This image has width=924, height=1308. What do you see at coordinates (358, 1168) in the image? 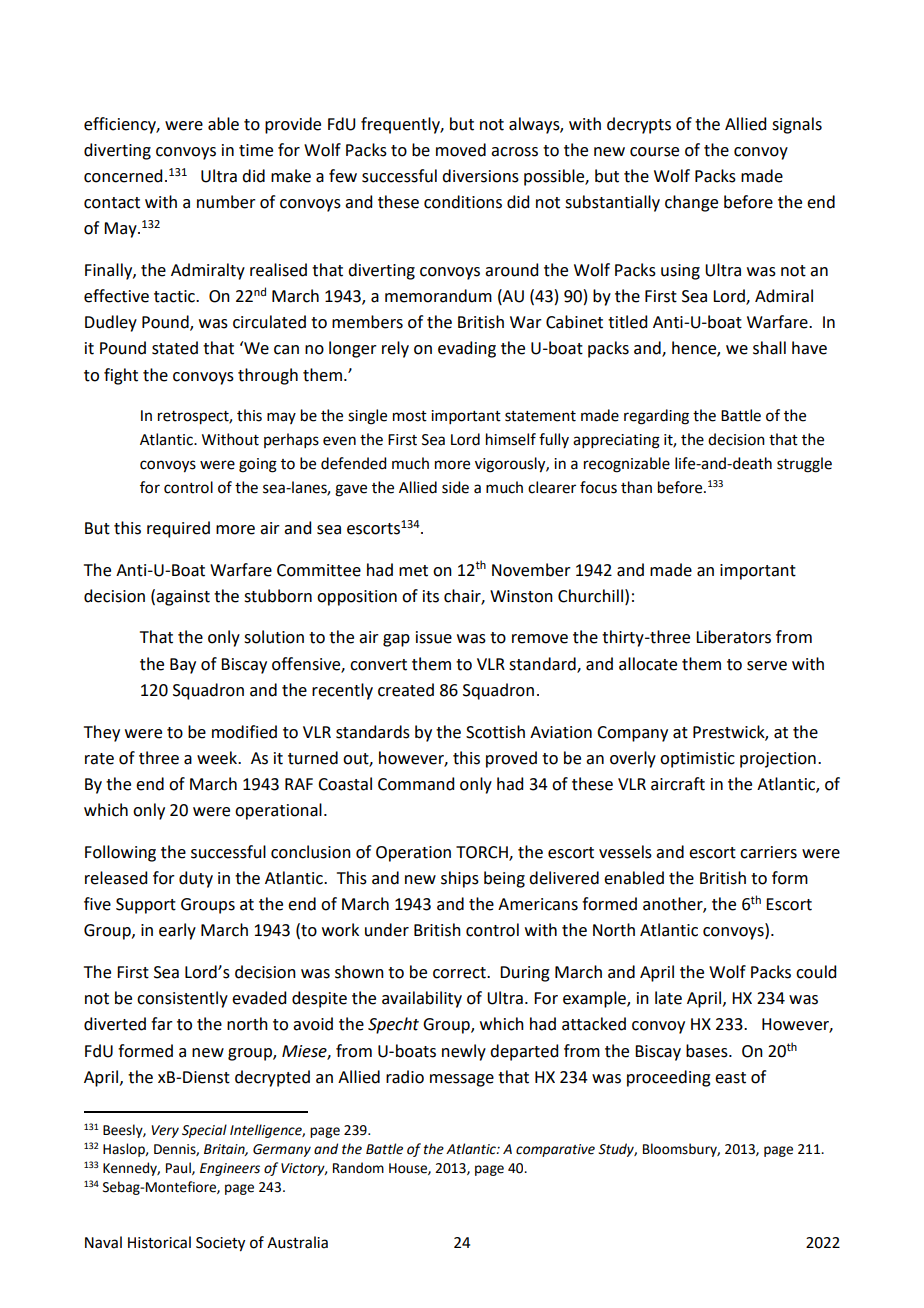
I see `Random` at bounding box center [358, 1168].
